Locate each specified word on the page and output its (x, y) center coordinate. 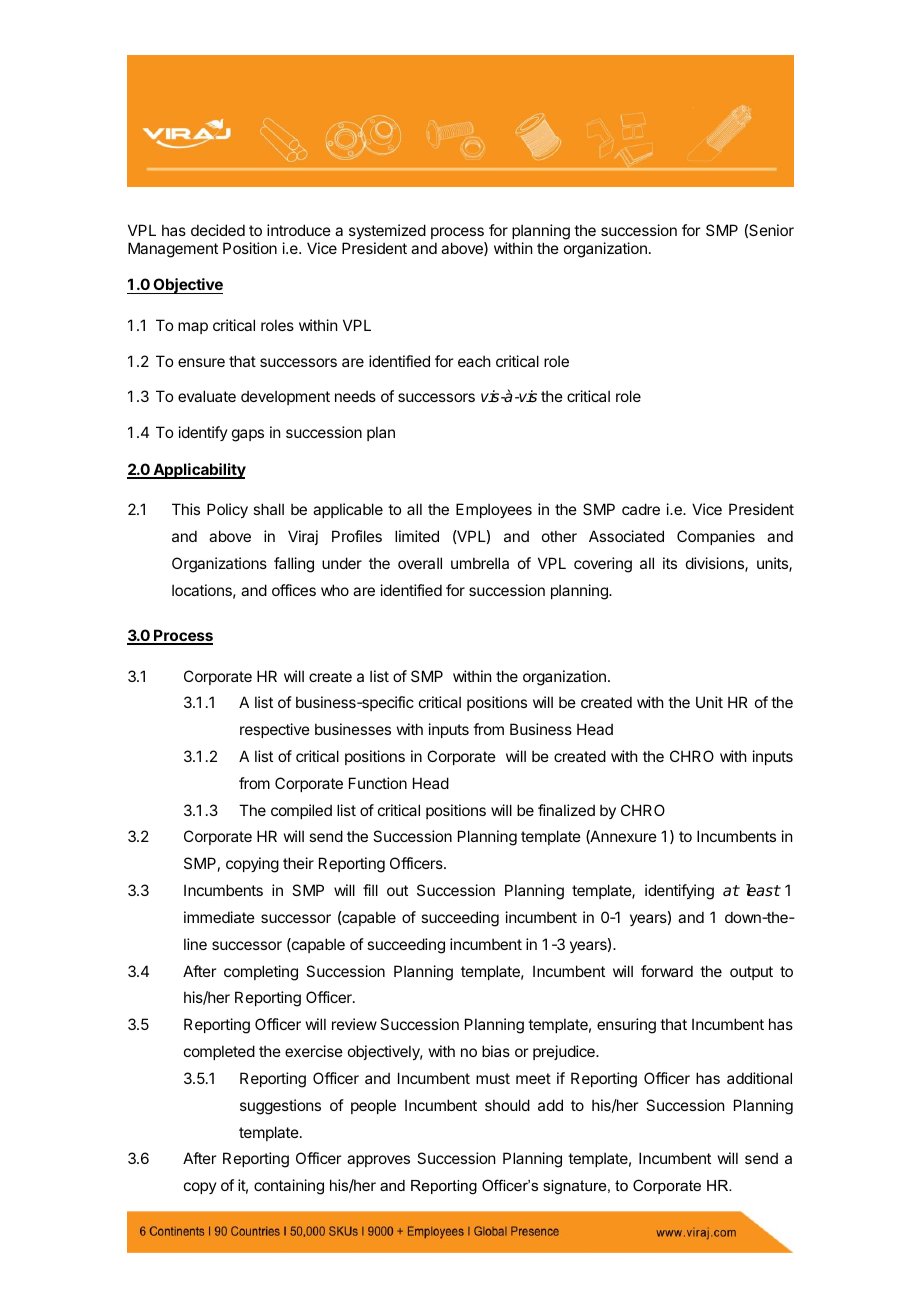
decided (218, 230)
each (474, 361)
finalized (566, 810)
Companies (716, 537)
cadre (641, 509)
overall (420, 563)
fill (370, 890)
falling (294, 565)
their (298, 863)
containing (289, 1187)
